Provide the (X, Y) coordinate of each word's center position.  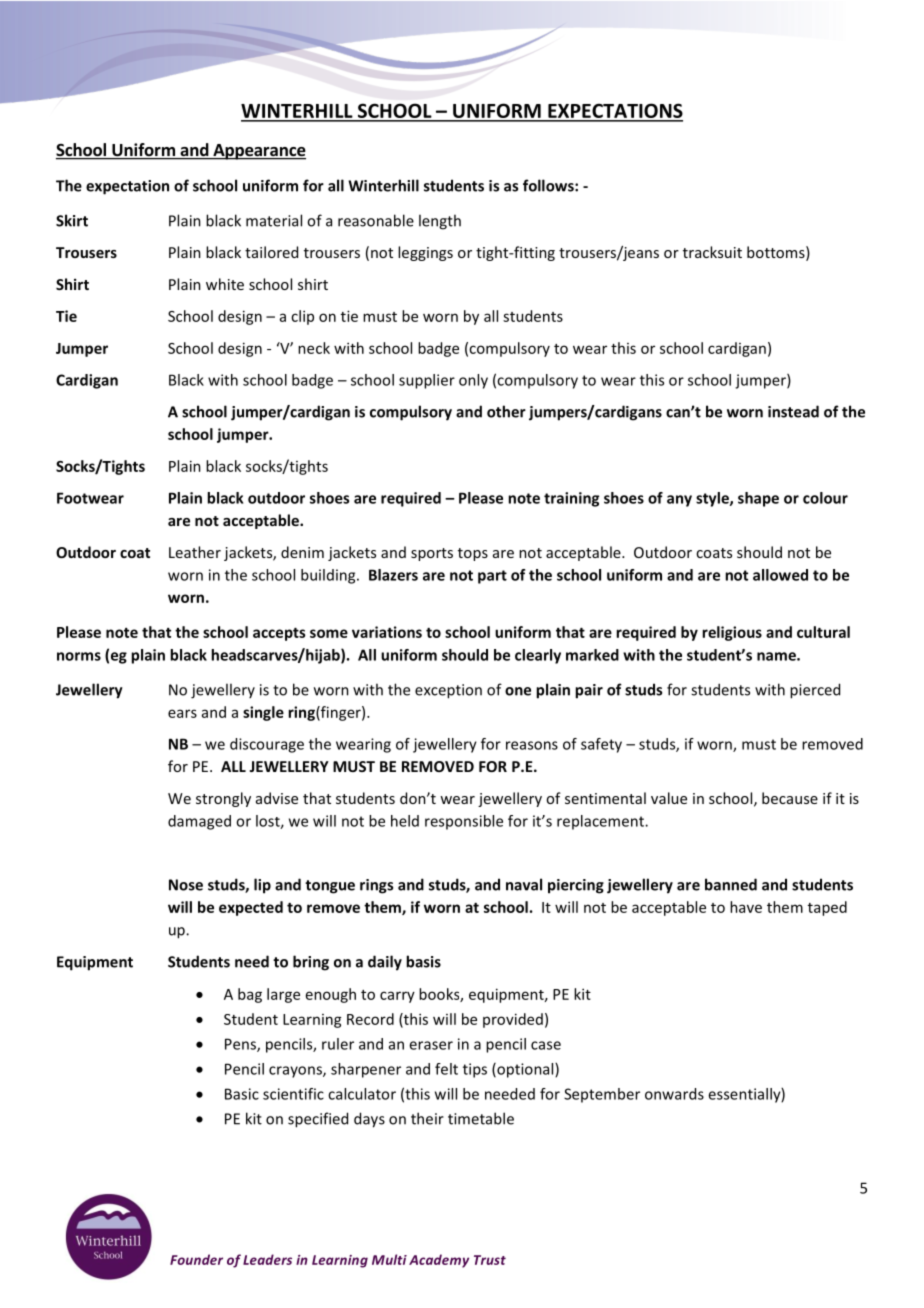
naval (524, 884)
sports (432, 554)
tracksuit (712, 252)
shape (758, 499)
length (440, 222)
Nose (186, 885)
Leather (195, 552)
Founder (196, 1259)
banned (731, 884)
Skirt (72, 220)
